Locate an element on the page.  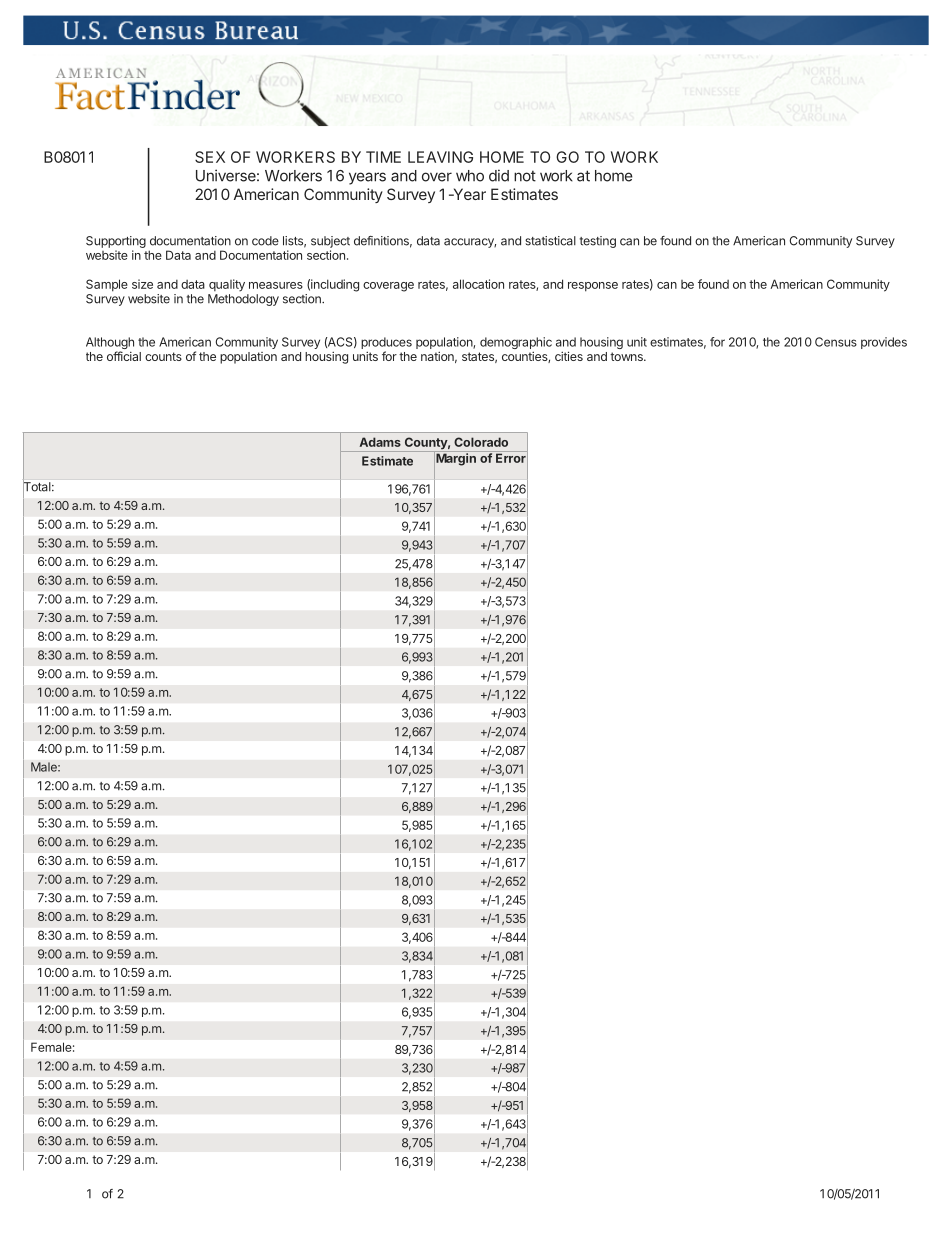
SEX is located at coordinates (210, 157).
